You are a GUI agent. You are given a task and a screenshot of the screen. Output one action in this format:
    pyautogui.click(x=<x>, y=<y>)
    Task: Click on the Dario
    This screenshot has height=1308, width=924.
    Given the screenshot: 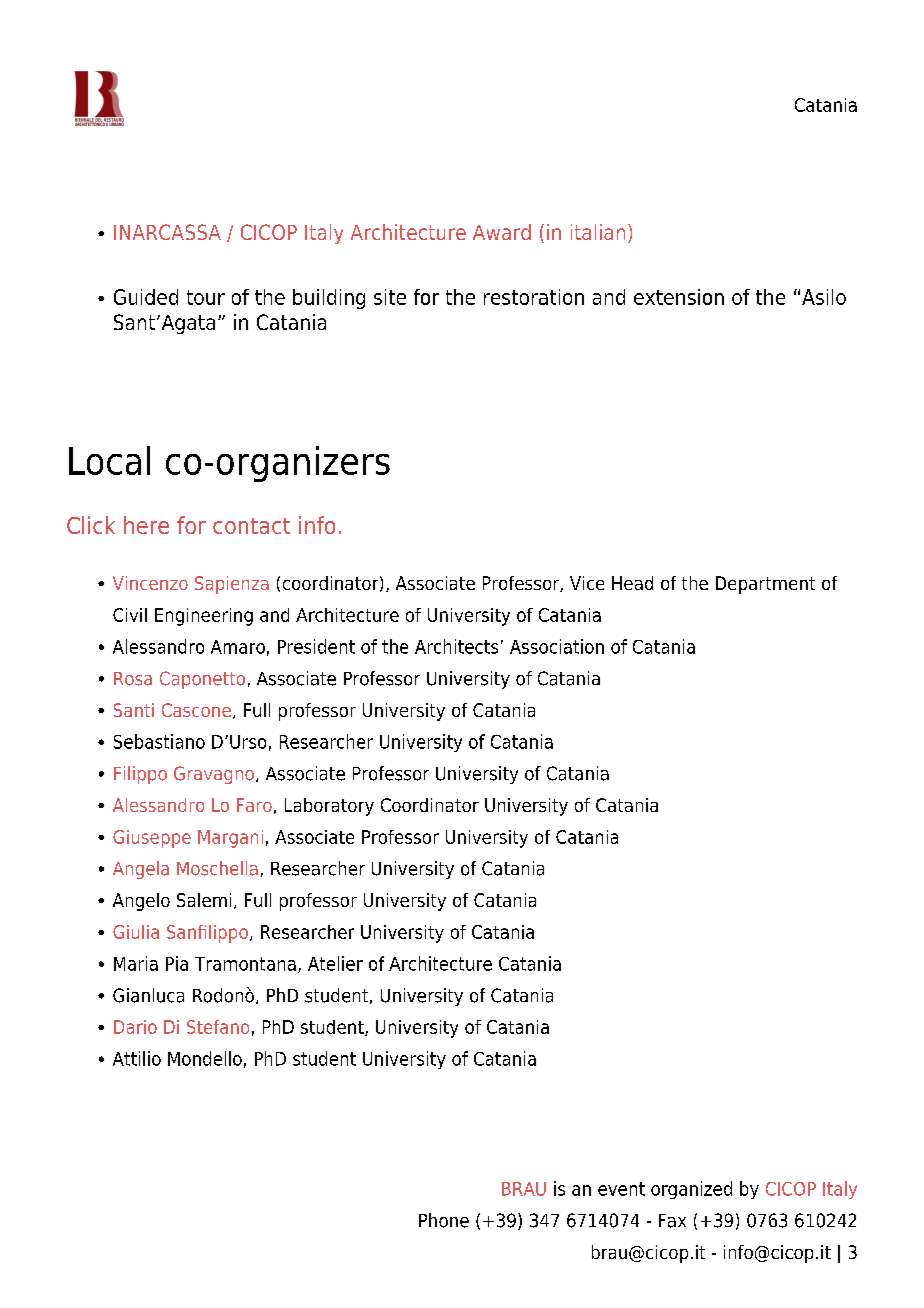 What is the action you would take?
    pyautogui.click(x=135, y=1027)
